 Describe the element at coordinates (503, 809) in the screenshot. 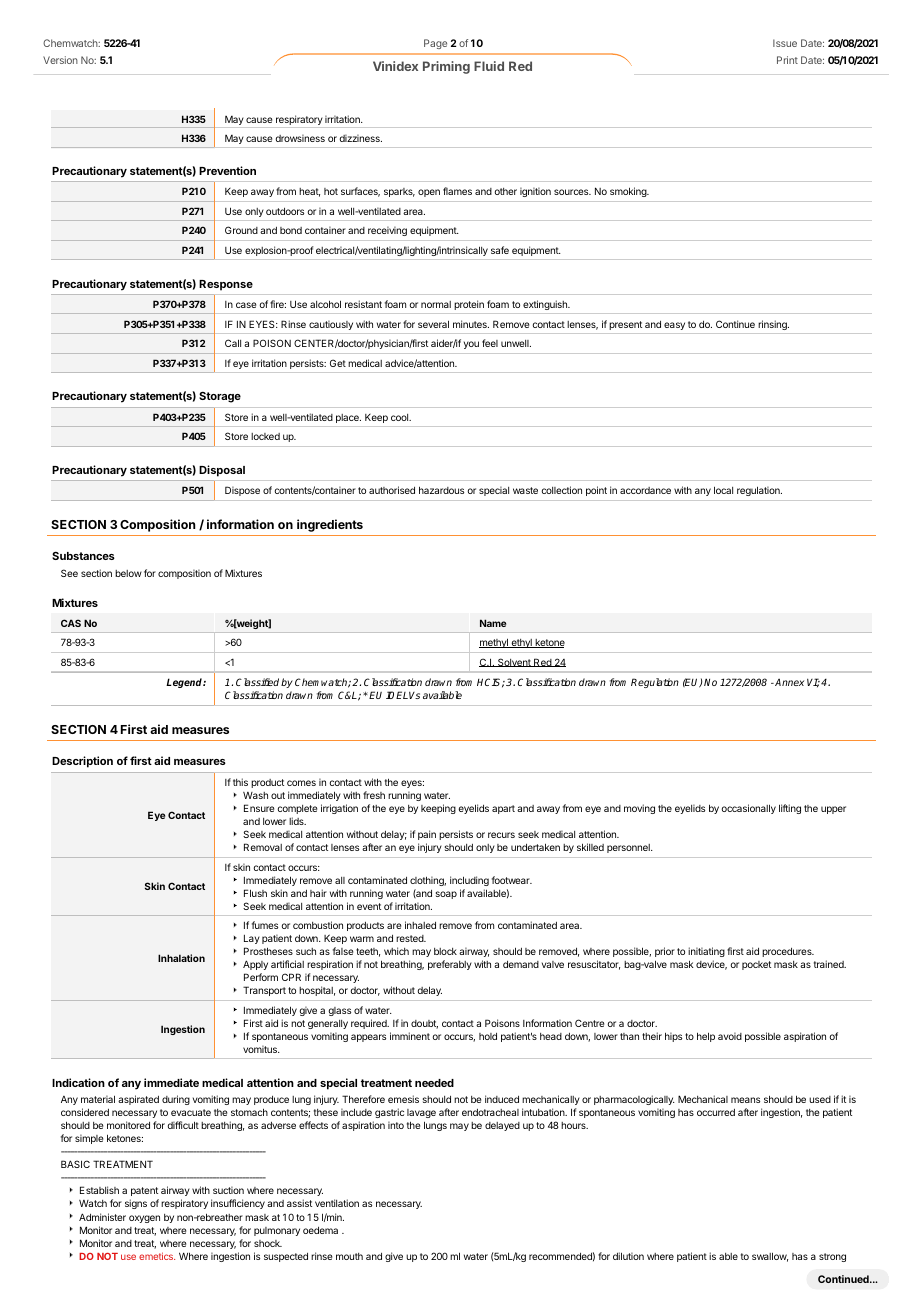

I see `apart` at that location.
